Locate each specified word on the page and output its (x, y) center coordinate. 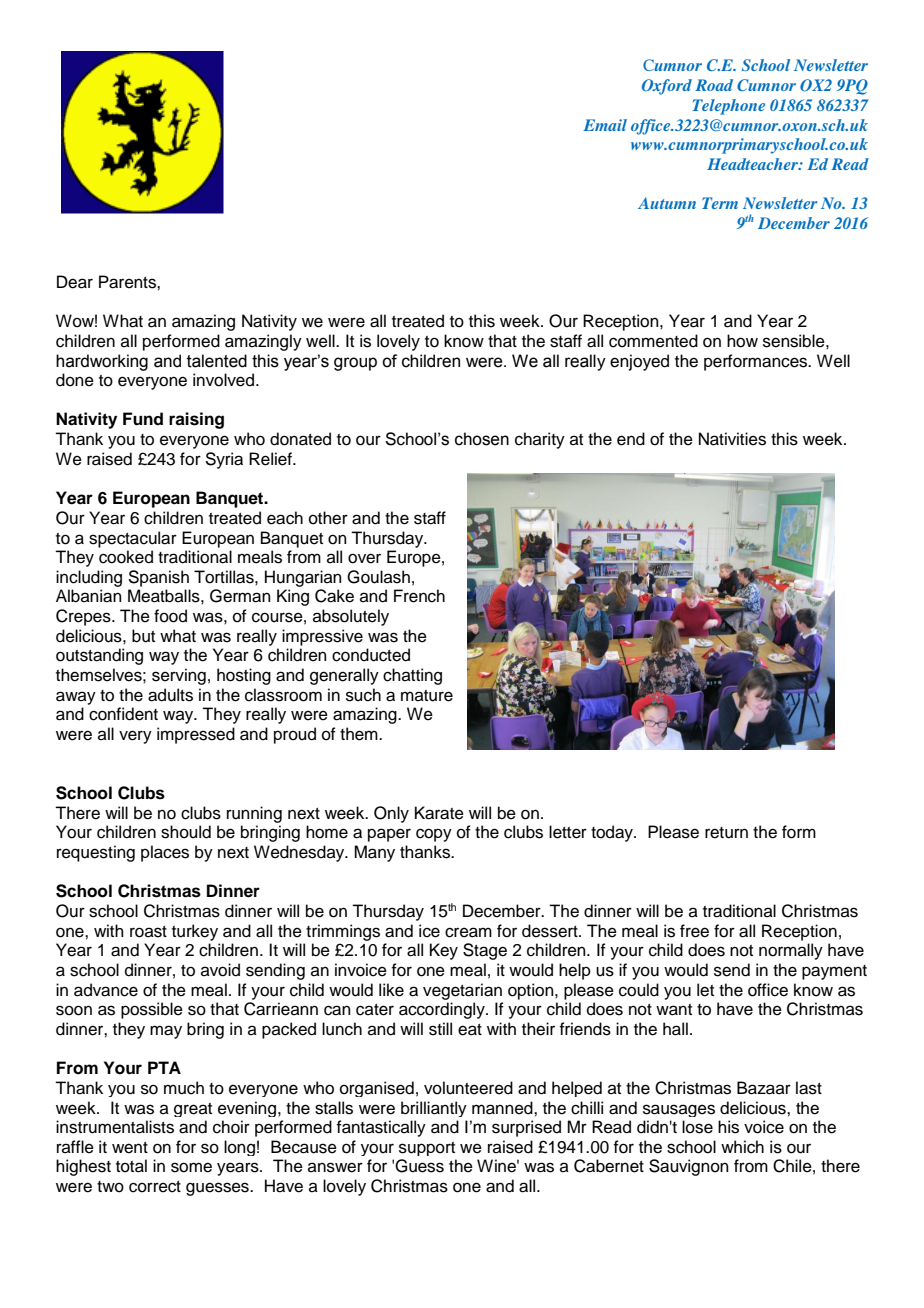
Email (605, 125)
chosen (482, 439)
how (742, 341)
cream (468, 932)
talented (217, 361)
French (419, 596)
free (694, 931)
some (191, 1167)
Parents (128, 282)
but (143, 636)
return (726, 833)
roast (148, 932)
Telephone (728, 107)
